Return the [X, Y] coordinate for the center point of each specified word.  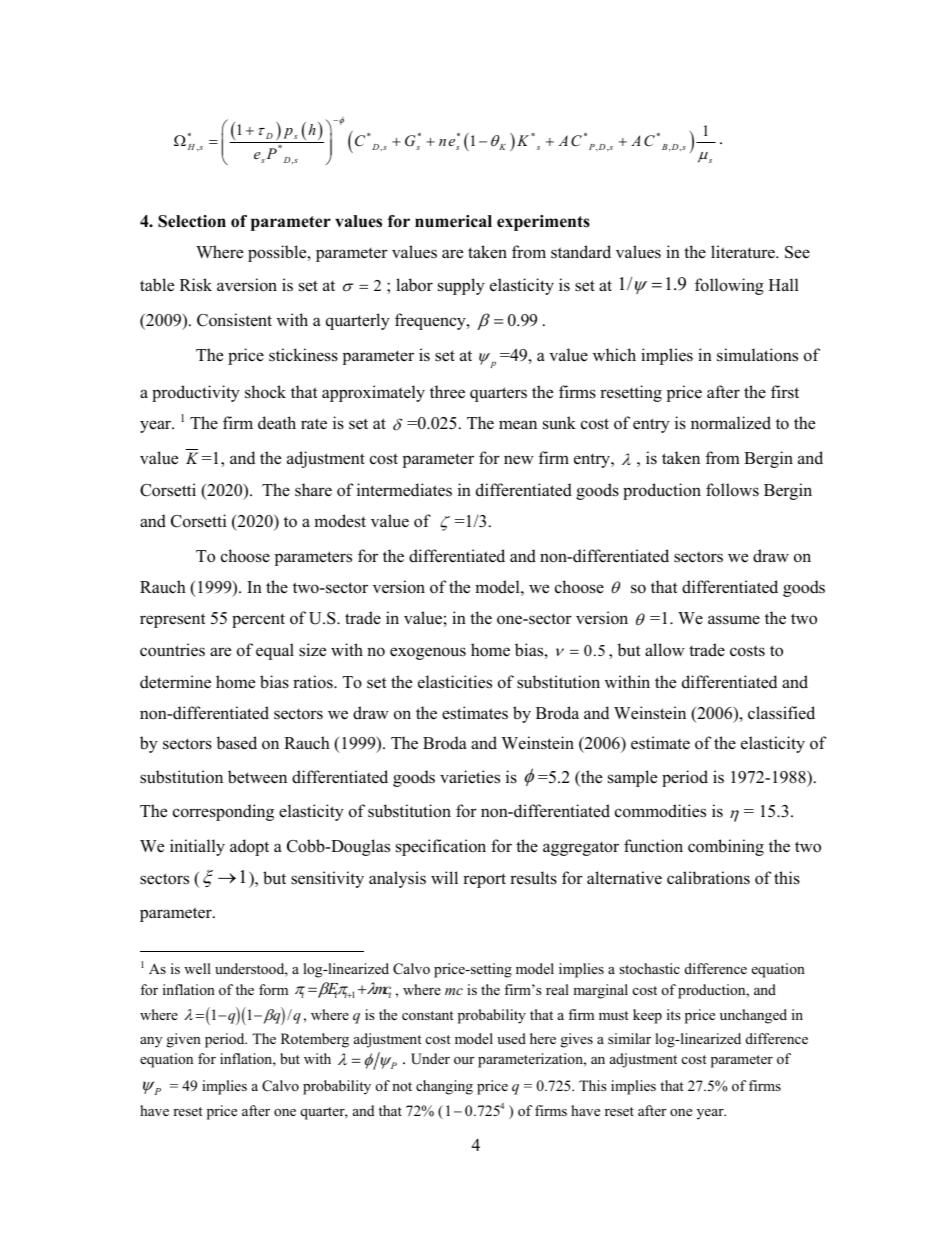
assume [734, 620]
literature [744, 252]
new [519, 460]
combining [726, 847]
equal [275, 651]
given [184, 1040]
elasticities [455, 682]
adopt [249, 847]
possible [278, 253]
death [277, 423]
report [484, 880]
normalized [731, 423]
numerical [453, 221]
